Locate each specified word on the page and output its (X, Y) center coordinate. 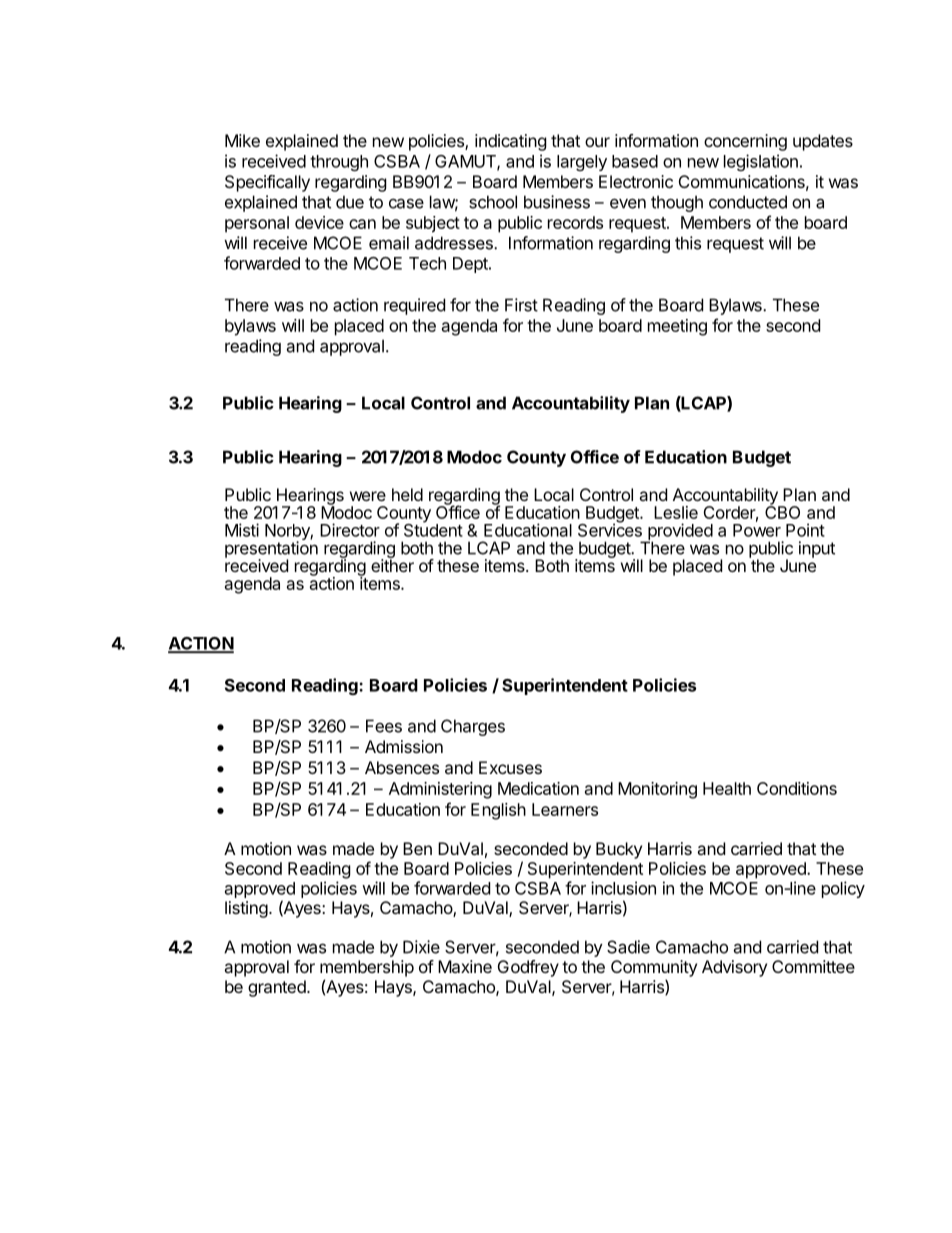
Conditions (797, 788)
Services (610, 529)
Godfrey (528, 968)
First (521, 305)
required (414, 306)
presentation (271, 550)
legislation (761, 162)
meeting (677, 327)
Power (757, 530)
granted (277, 988)
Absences (402, 767)
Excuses (510, 767)
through (339, 163)
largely (582, 163)
